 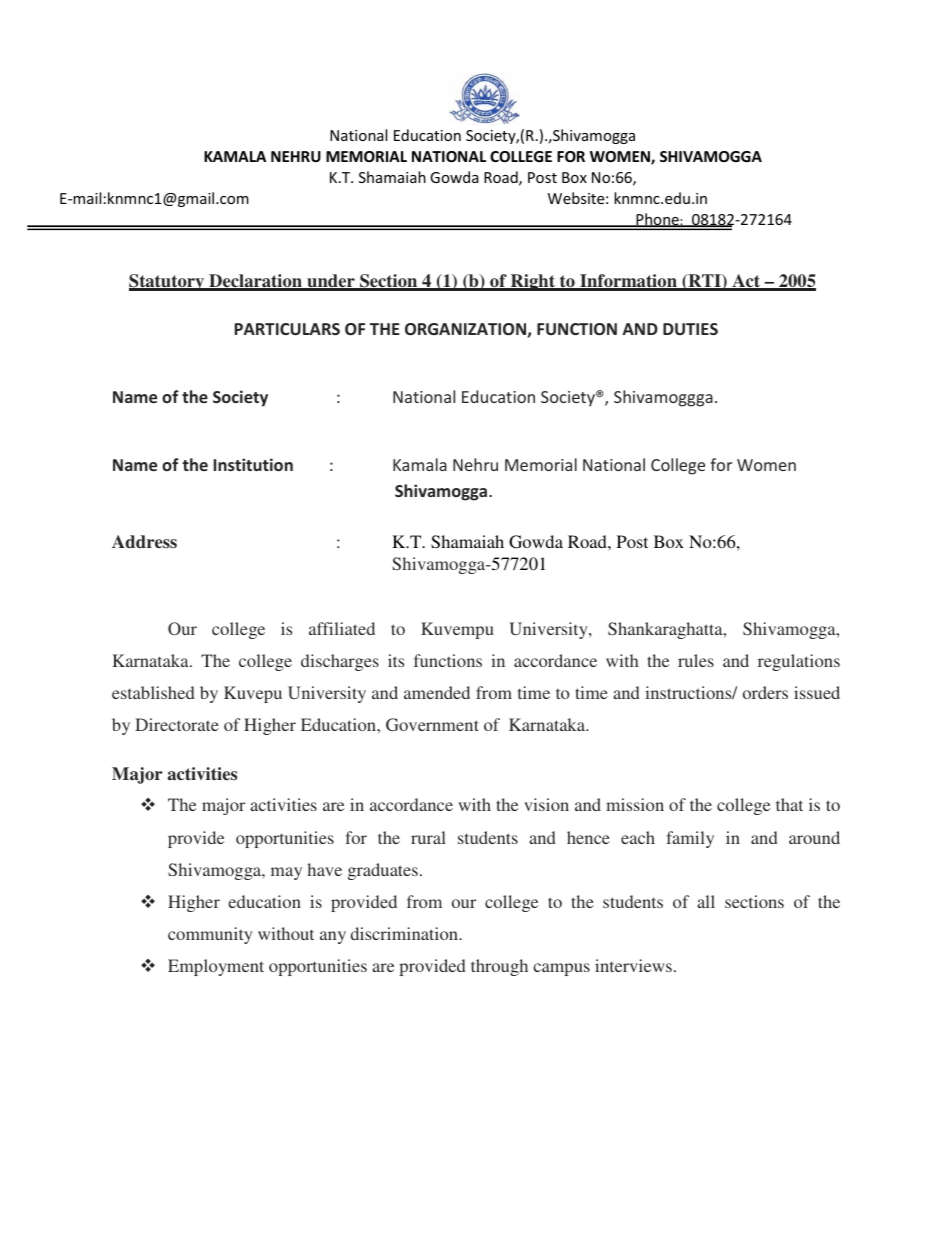 I want to click on affiliated, so click(x=342, y=628).
